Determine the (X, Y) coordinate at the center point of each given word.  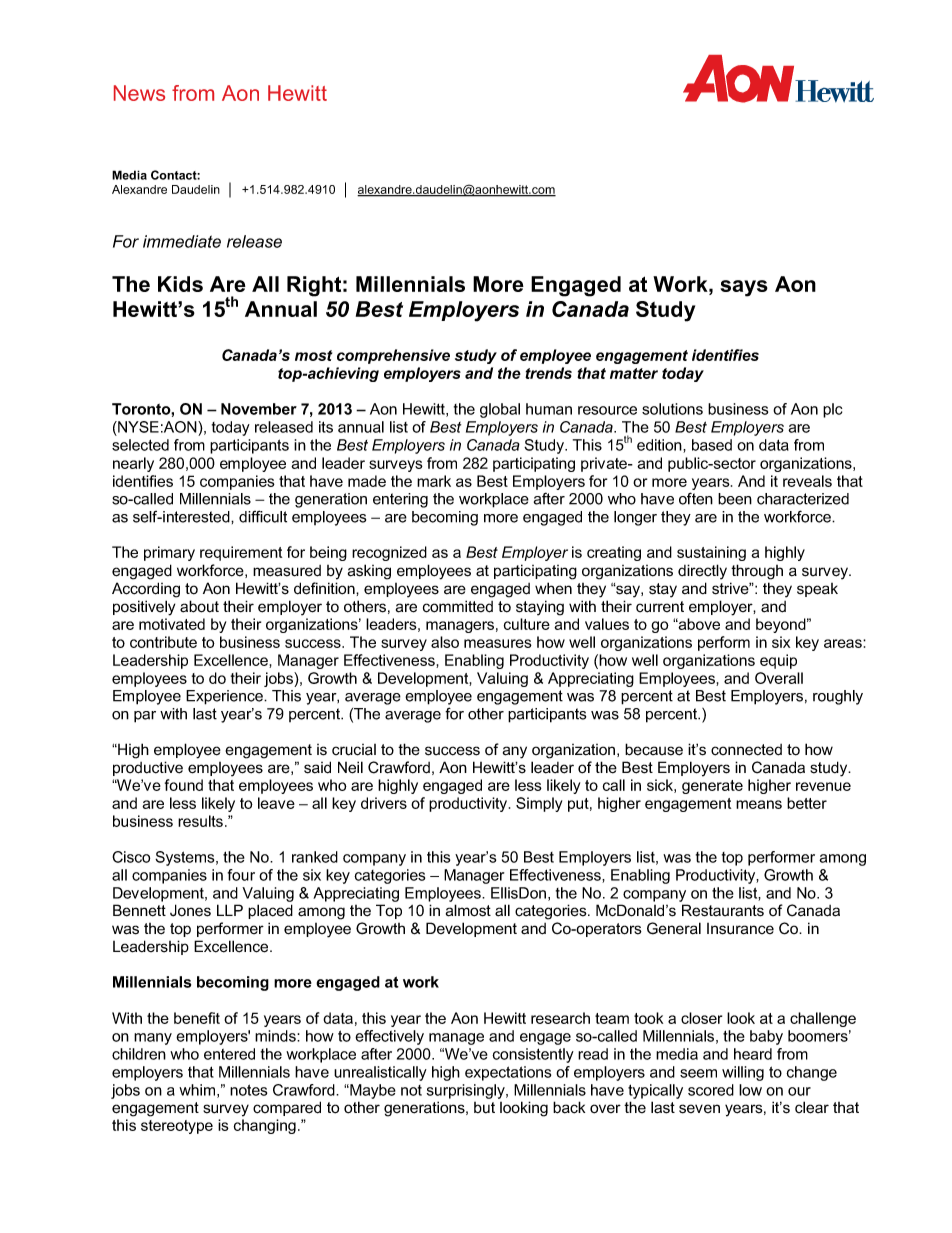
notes (248, 1090)
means (759, 804)
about (199, 606)
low (750, 1090)
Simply (539, 804)
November (259, 409)
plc (832, 410)
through (757, 572)
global (500, 410)
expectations (508, 1073)
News (139, 93)
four (241, 875)
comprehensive (393, 356)
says (744, 288)
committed (458, 606)
